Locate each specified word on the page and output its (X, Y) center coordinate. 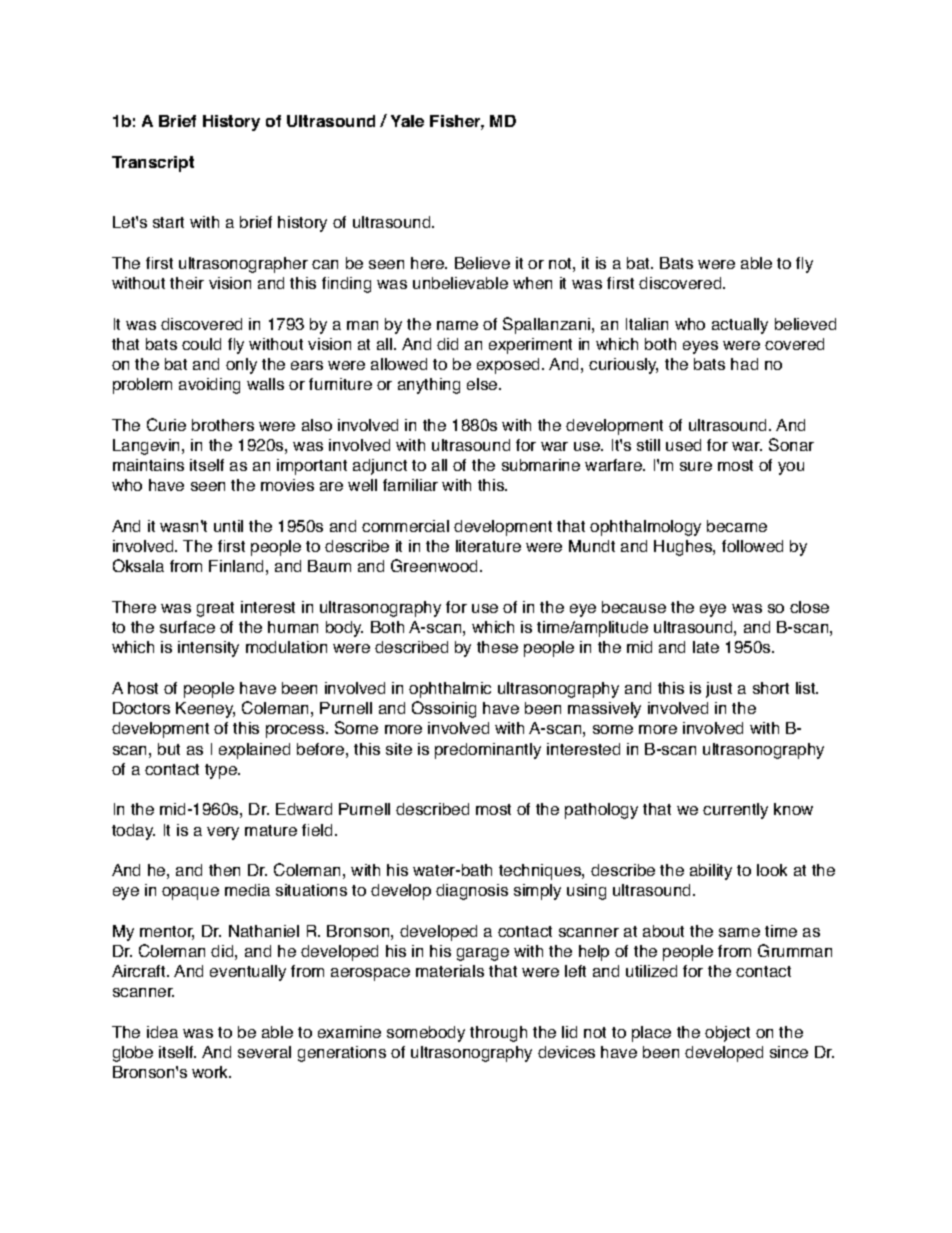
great (215, 609)
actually (740, 326)
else (483, 384)
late (706, 647)
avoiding (209, 386)
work (211, 1072)
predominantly (488, 751)
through (498, 1034)
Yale (407, 121)
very (223, 833)
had (744, 364)
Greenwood (436, 565)
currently (735, 811)
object (727, 1034)
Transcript (153, 164)
